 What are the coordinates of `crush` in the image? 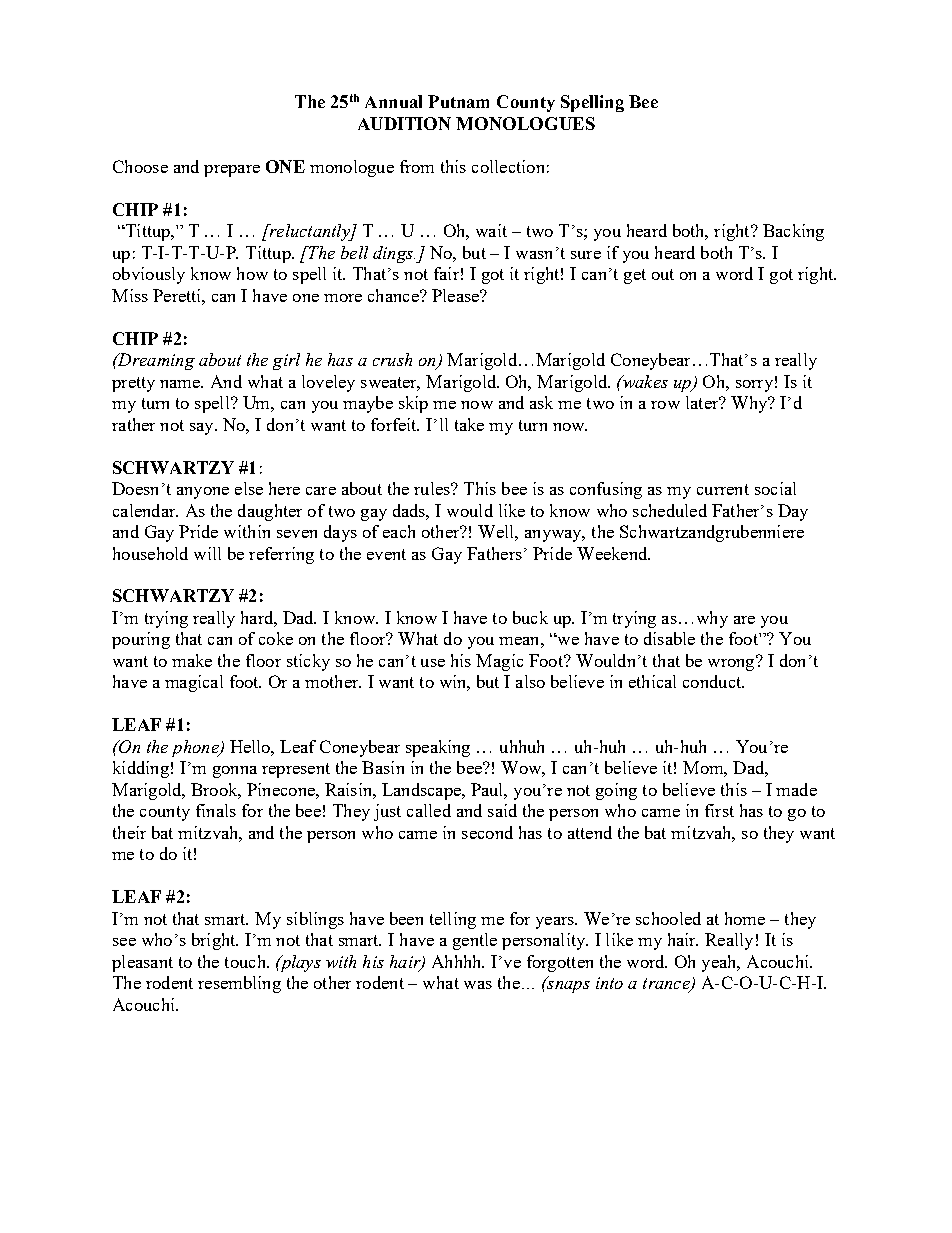 It's located at (392, 359).
